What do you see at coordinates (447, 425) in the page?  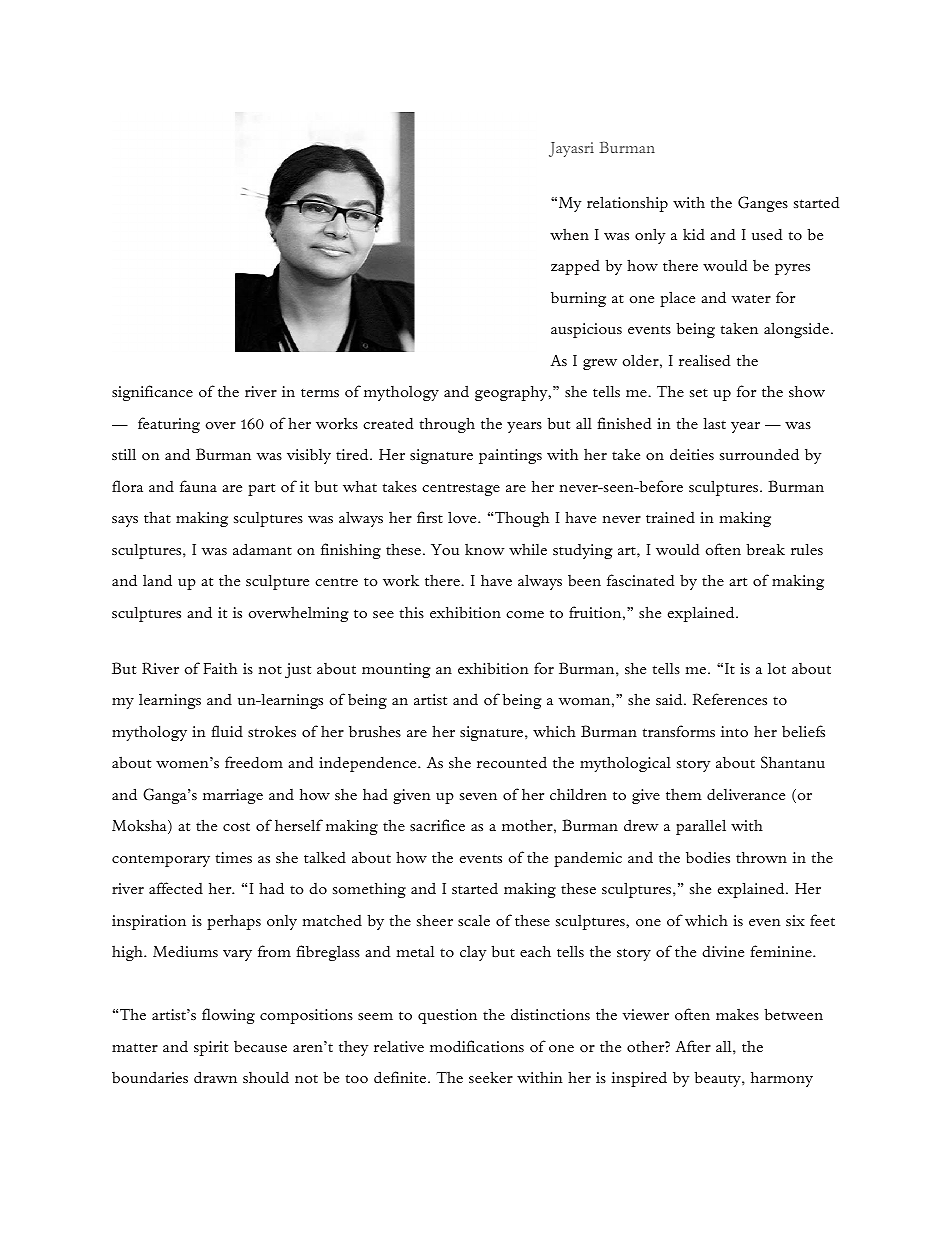 I see `through` at bounding box center [447, 425].
